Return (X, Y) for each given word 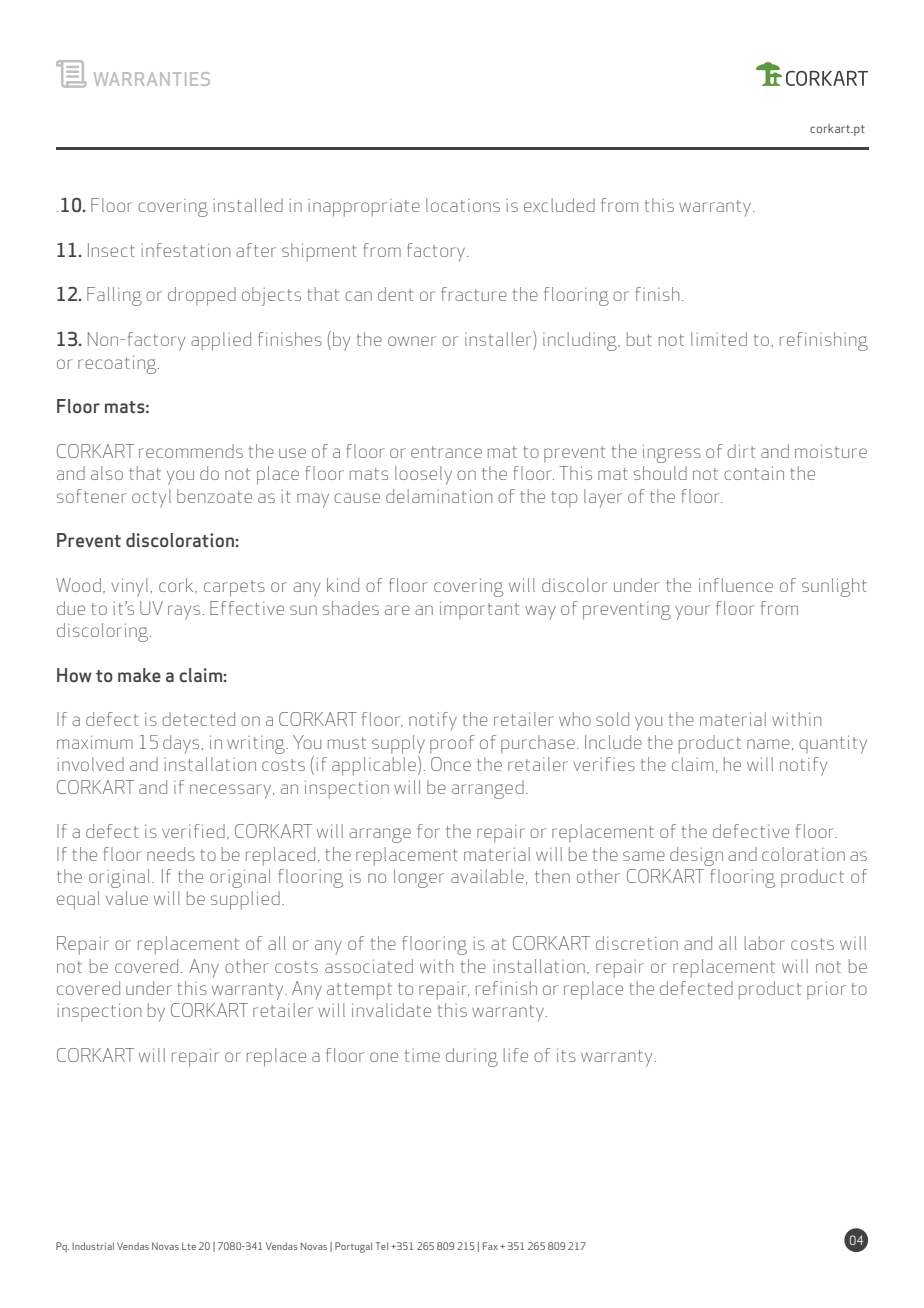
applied (221, 341)
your (692, 612)
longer (419, 878)
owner (412, 341)
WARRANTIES (152, 79)
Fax (490, 1246)
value (127, 898)
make (139, 675)
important (479, 610)
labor (765, 943)
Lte (189, 1246)
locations (463, 205)
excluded (559, 205)
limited (719, 339)
